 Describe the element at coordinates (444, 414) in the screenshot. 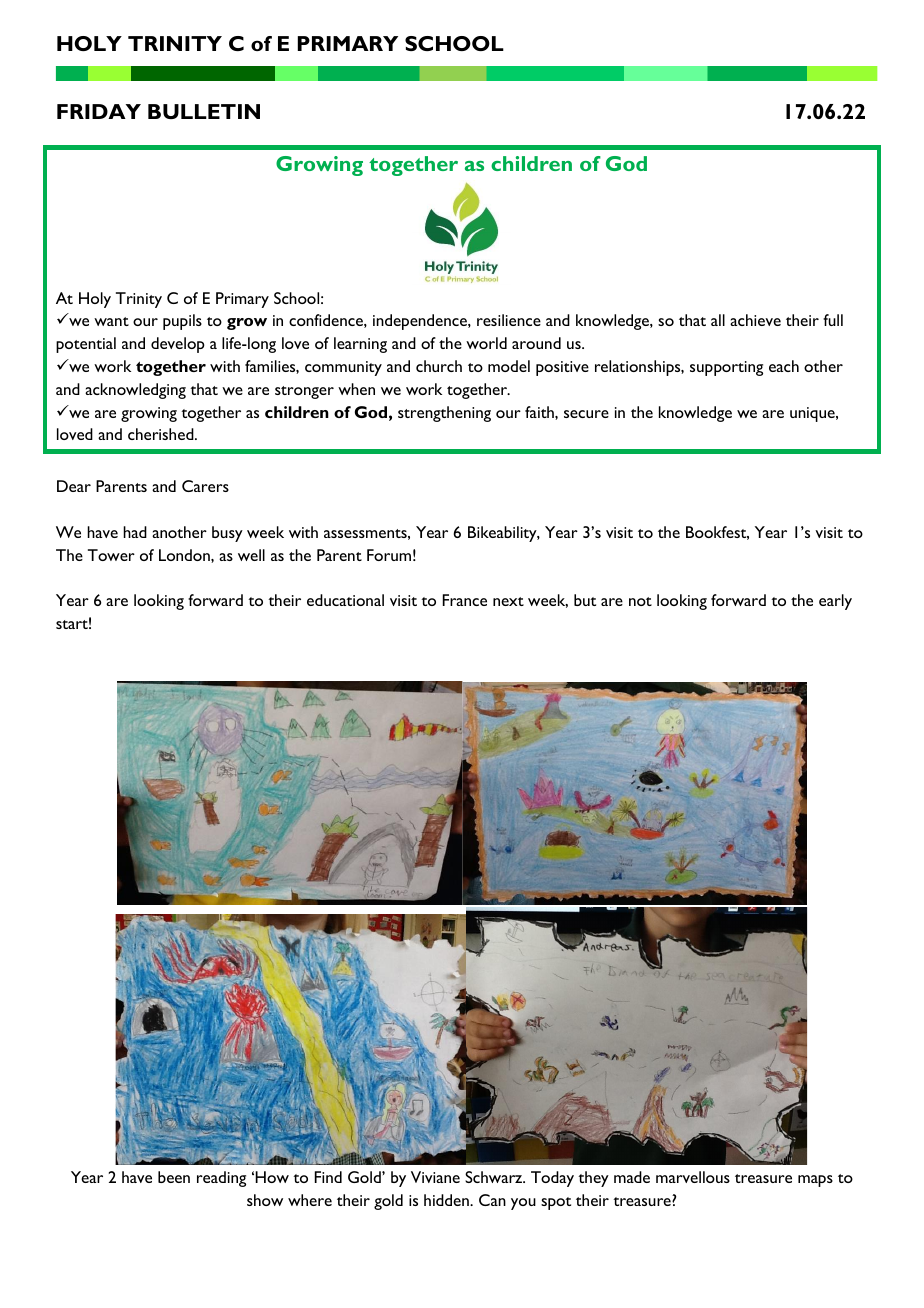

I see `strengthening` at that location.
